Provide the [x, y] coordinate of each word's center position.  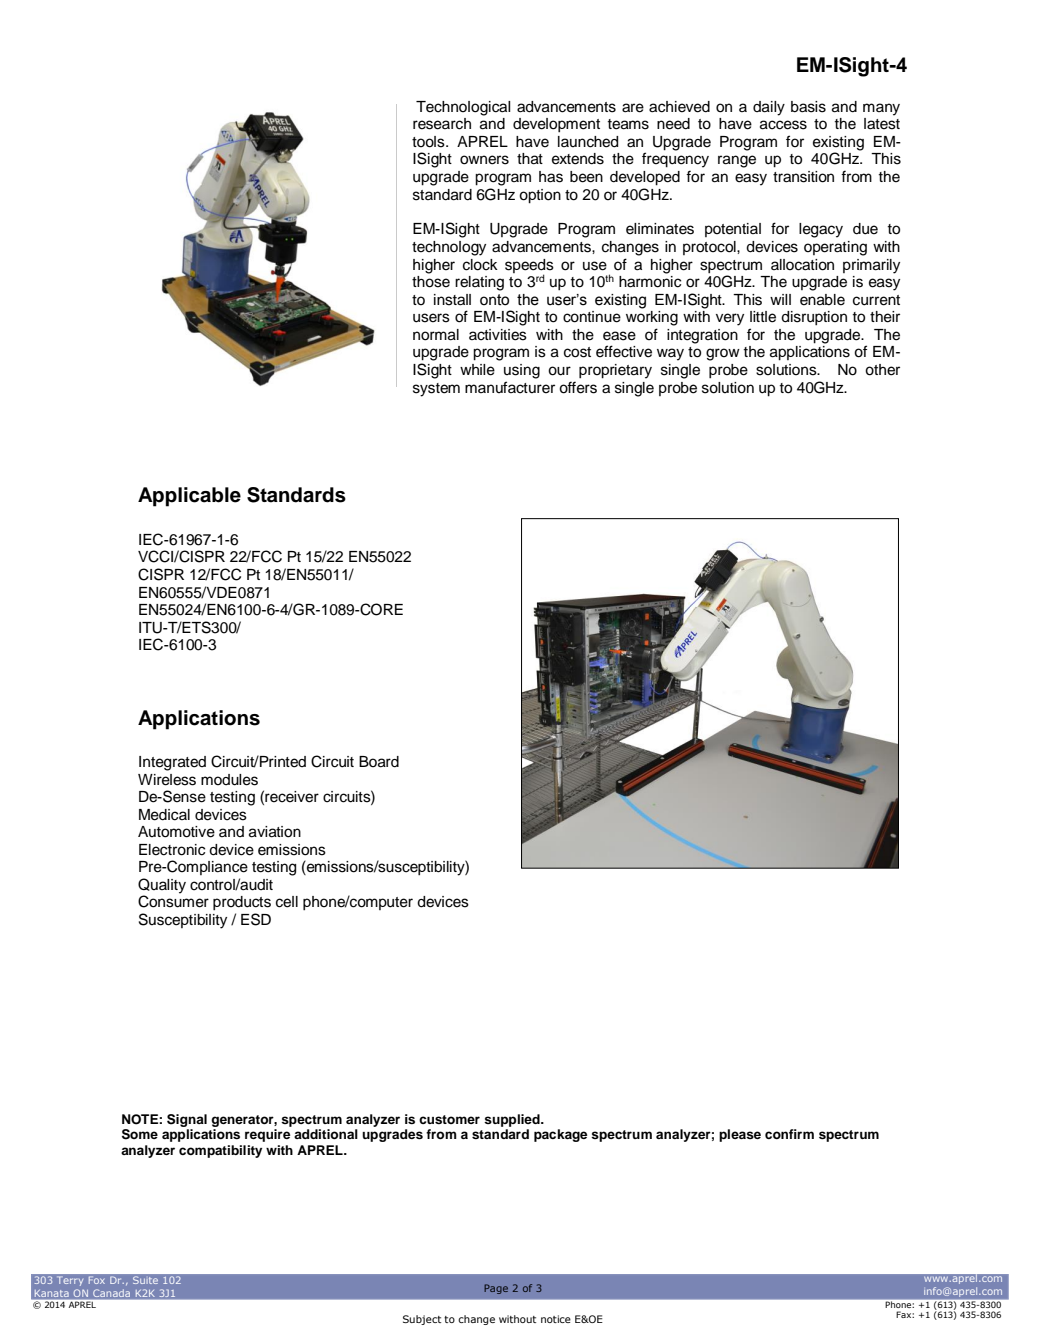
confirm [789, 1134]
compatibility [220, 1151]
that [530, 159]
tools [429, 142]
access [783, 125]
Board [379, 762]
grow [723, 354]
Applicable [189, 497]
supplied [513, 1120]
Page [496, 1289]
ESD [256, 919]
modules [229, 780]
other [882, 370]
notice [556, 1319]
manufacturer [510, 387]
